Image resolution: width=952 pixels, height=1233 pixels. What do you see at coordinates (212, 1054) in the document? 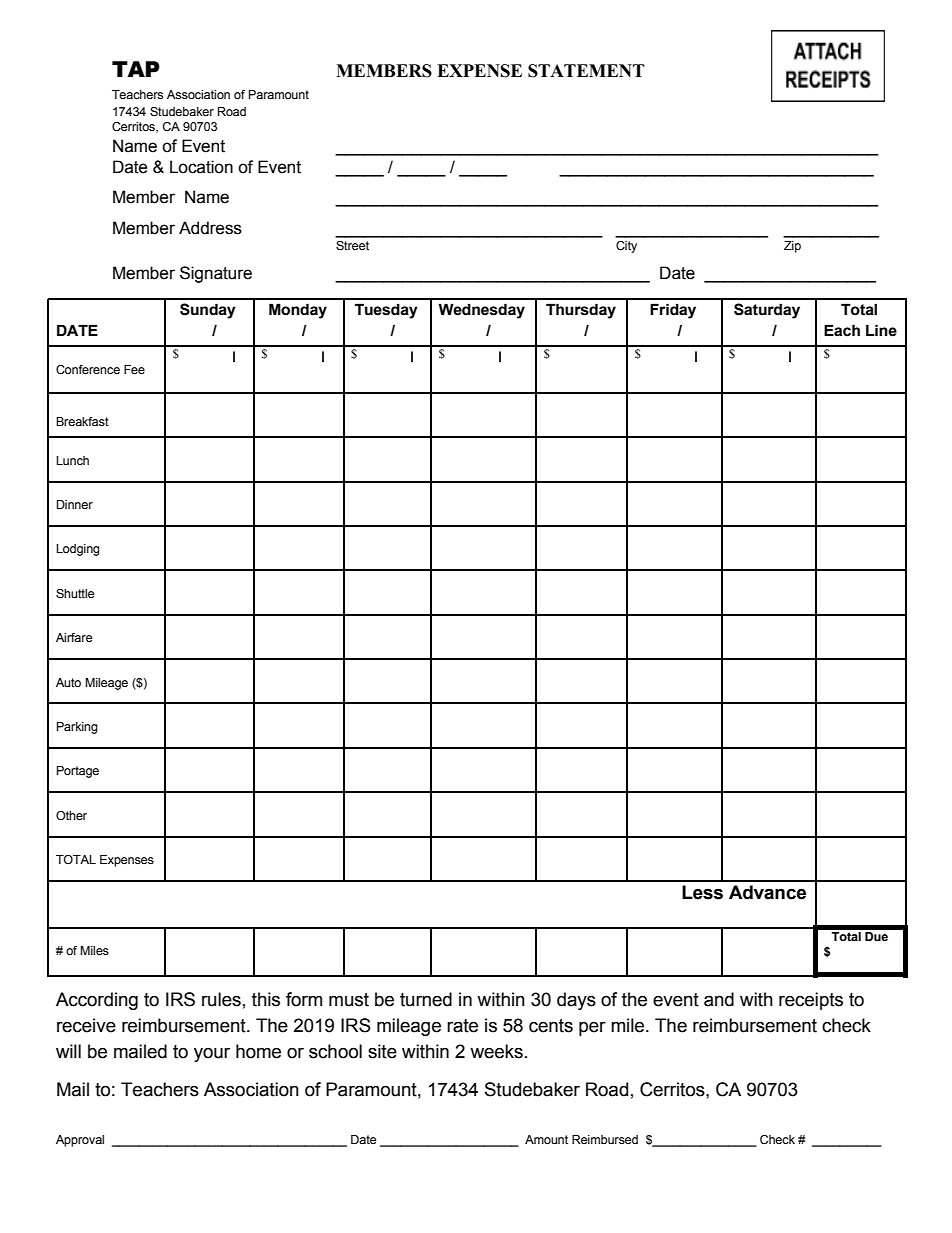
I see `your` at bounding box center [212, 1054].
